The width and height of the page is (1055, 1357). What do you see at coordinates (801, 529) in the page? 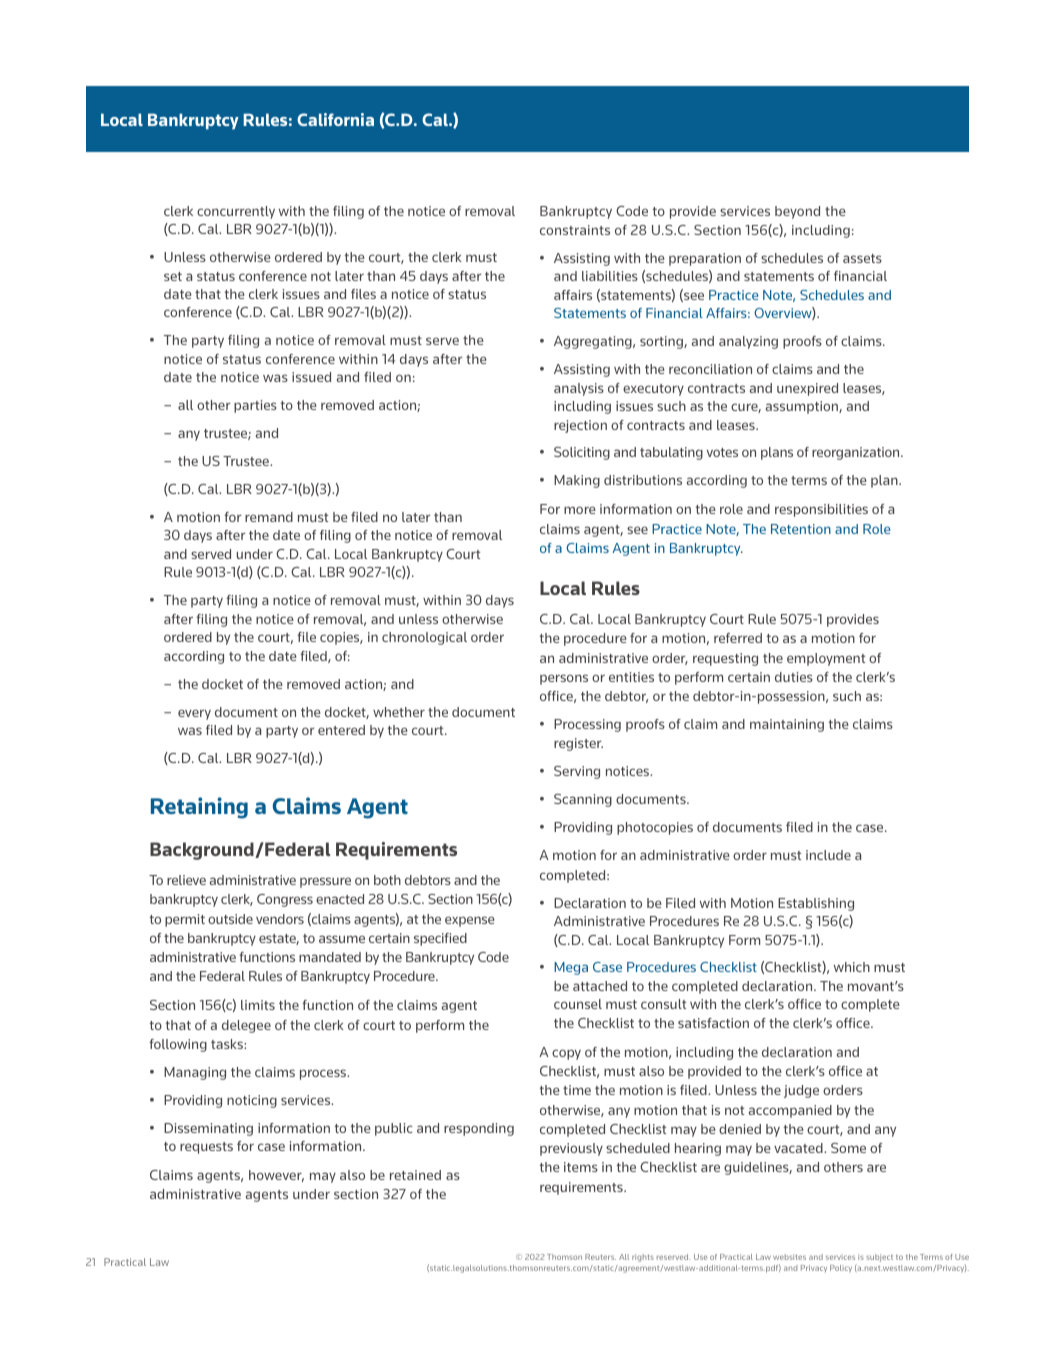
I see `Retention` at bounding box center [801, 529].
